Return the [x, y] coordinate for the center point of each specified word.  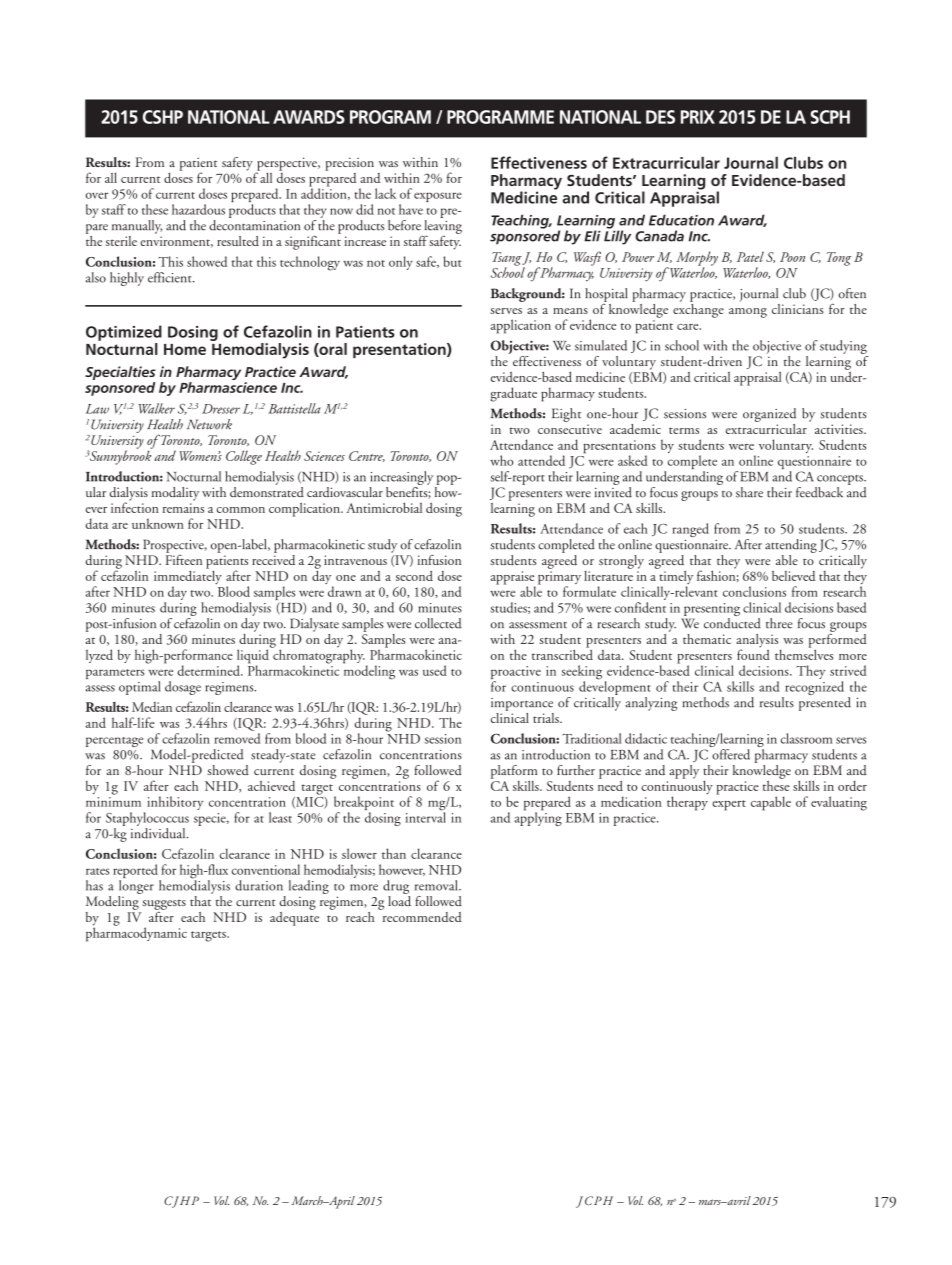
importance [522, 704]
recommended [421, 915]
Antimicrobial [384, 507]
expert [729, 805]
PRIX [698, 117]
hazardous [198, 209]
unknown [158, 523]
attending [791, 546]
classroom [807, 738]
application [521, 326]
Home [185, 349]
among [748, 313]
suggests [164, 906]
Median [152, 707]
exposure [438, 197]
